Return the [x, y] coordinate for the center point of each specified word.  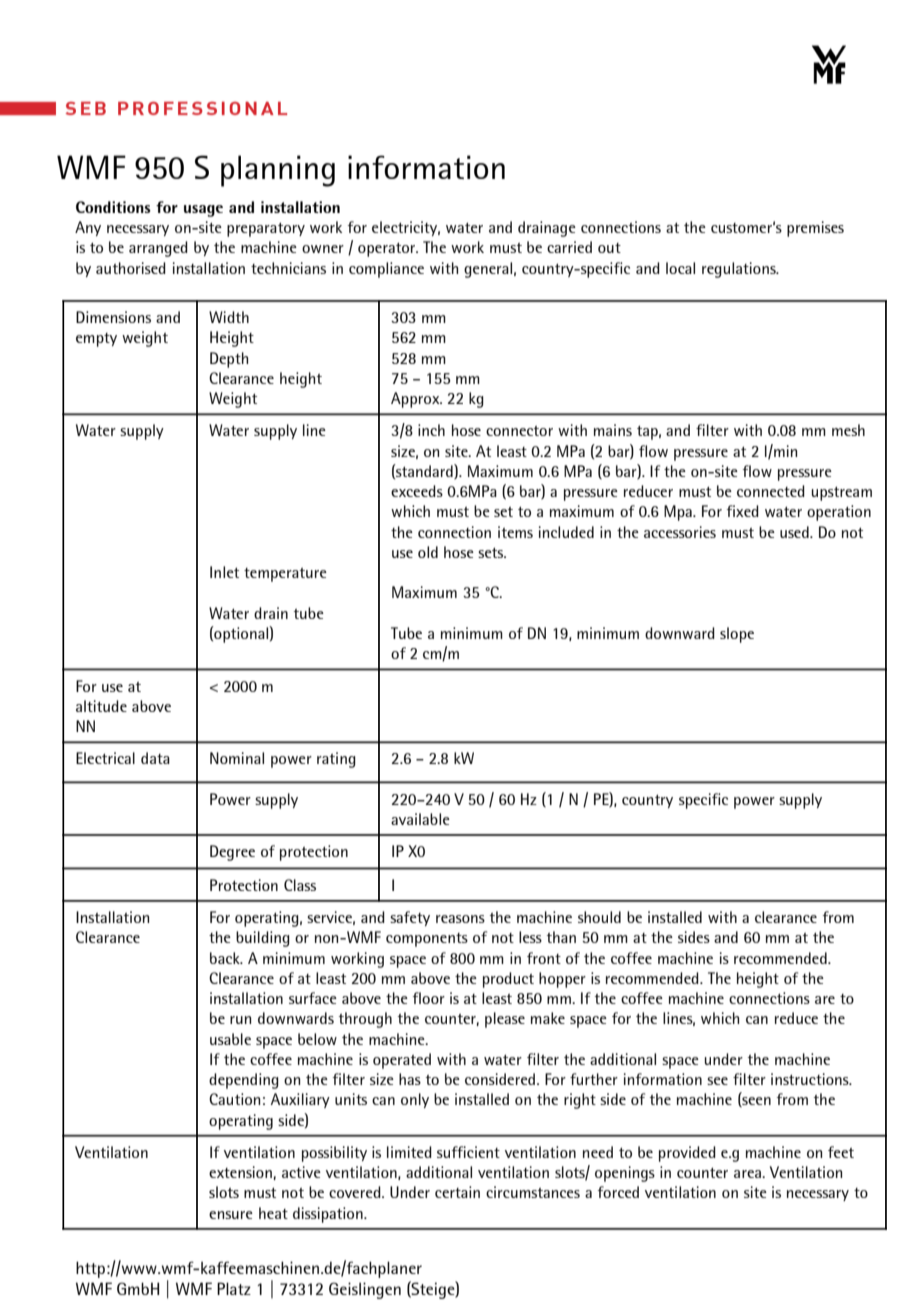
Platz [234, 1288]
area [748, 1174]
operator [388, 249]
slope [737, 635]
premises [815, 229]
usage [203, 211]
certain [457, 1192]
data [155, 758]
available [420, 819]
